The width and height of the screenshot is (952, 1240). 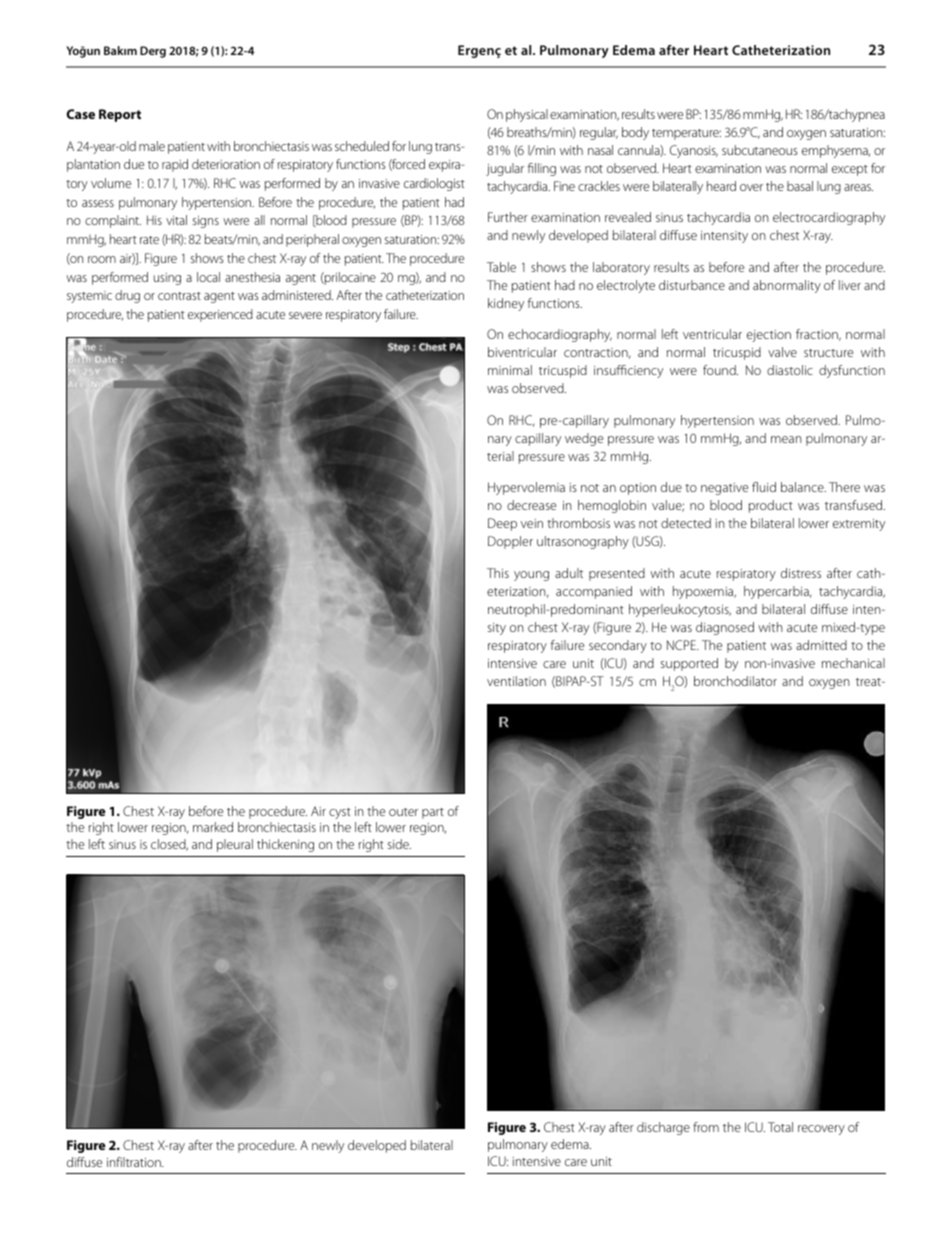 What do you see at coordinates (760, 150) in the screenshot?
I see `subcutaneous` at bounding box center [760, 150].
